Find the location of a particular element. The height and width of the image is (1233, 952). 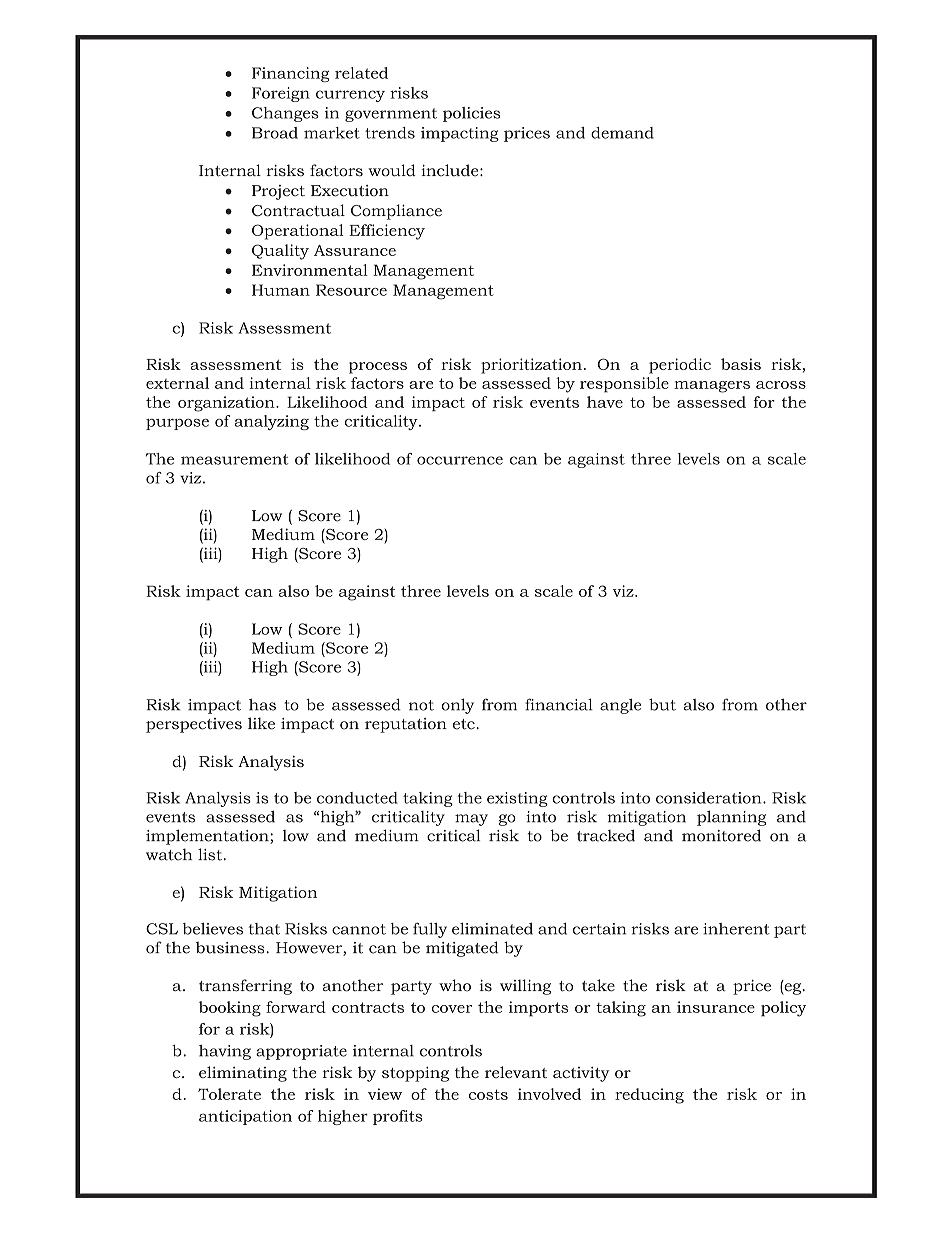

prioritization is located at coordinates (531, 366).
